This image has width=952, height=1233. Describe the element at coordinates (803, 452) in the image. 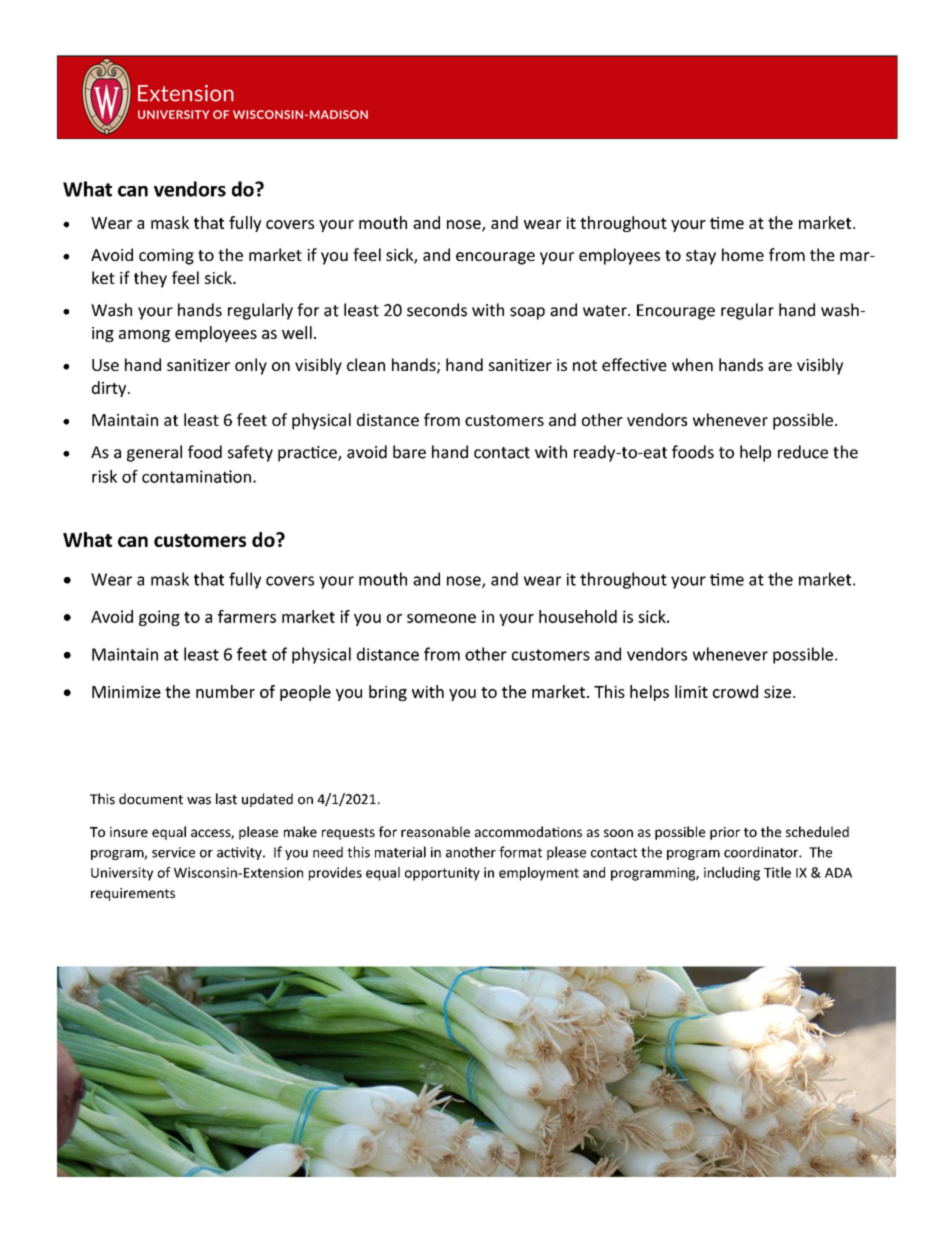

I see `reduce` at that location.
